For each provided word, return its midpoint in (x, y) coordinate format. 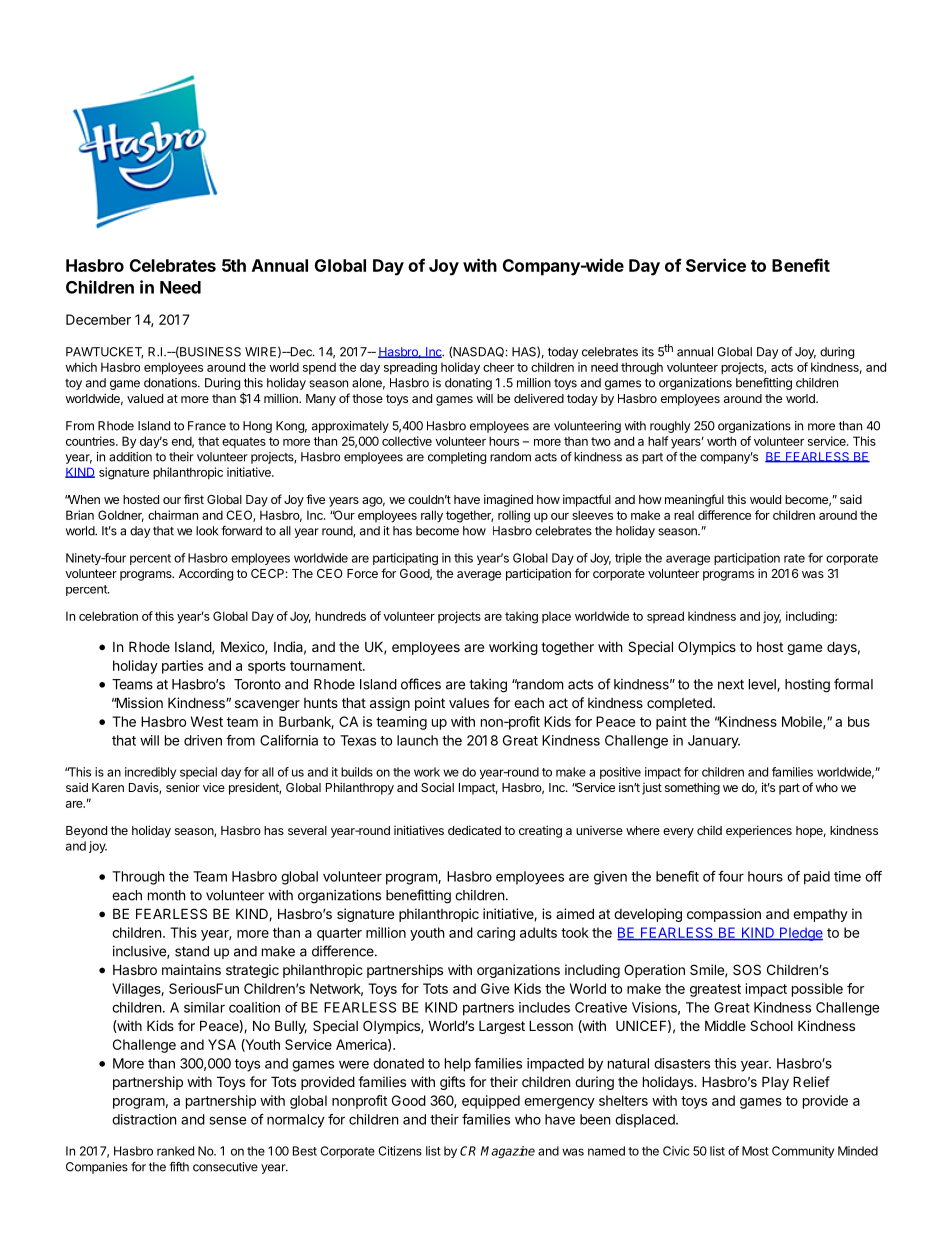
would (765, 499)
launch (417, 740)
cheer (498, 367)
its (648, 352)
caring (496, 934)
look (207, 531)
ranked (175, 1151)
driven (203, 740)
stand (192, 951)
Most (755, 1151)
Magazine (508, 1152)
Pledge (800, 934)
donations (171, 383)
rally (432, 516)
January (714, 742)
